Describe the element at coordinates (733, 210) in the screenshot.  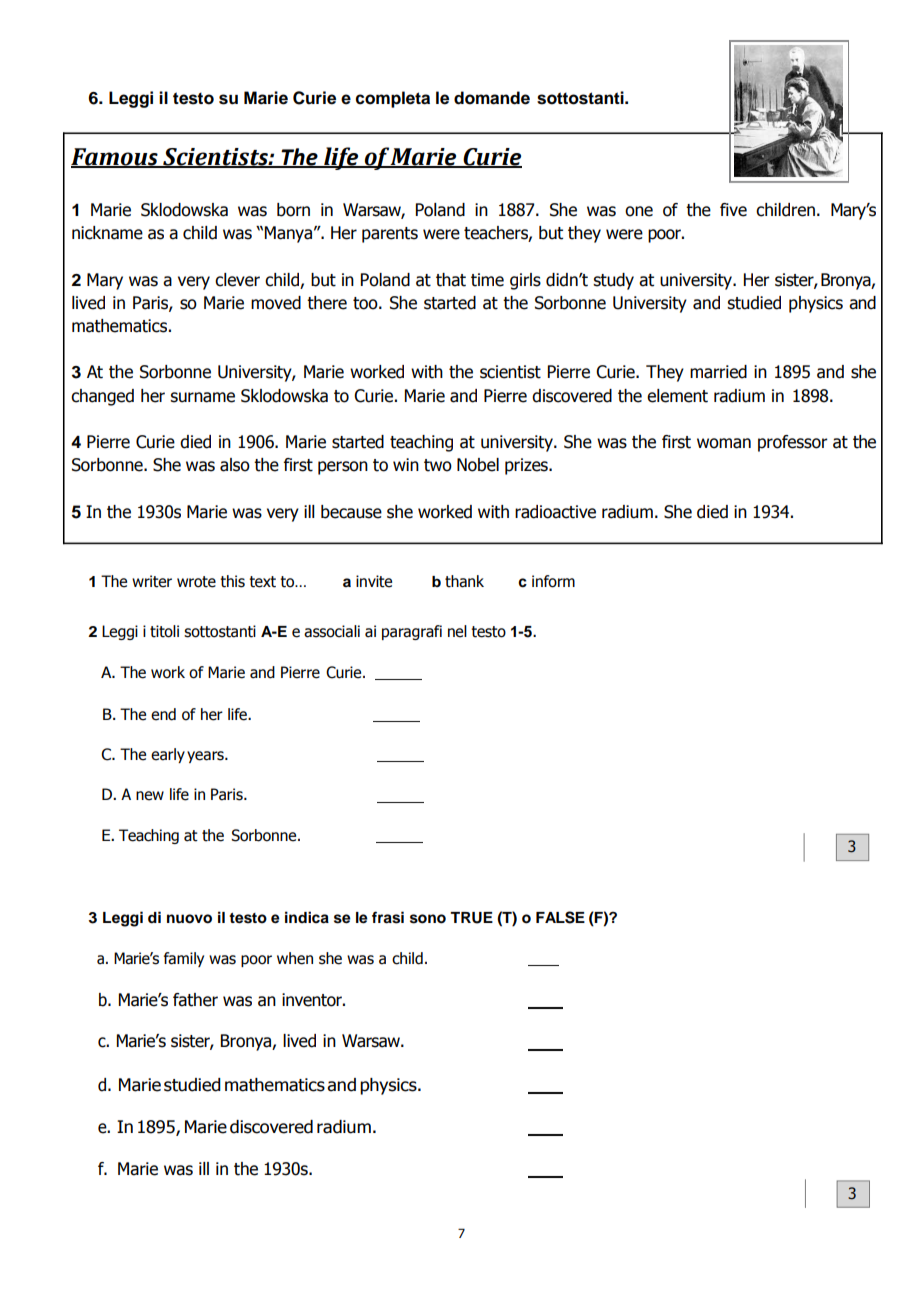
I see `five` at that location.
